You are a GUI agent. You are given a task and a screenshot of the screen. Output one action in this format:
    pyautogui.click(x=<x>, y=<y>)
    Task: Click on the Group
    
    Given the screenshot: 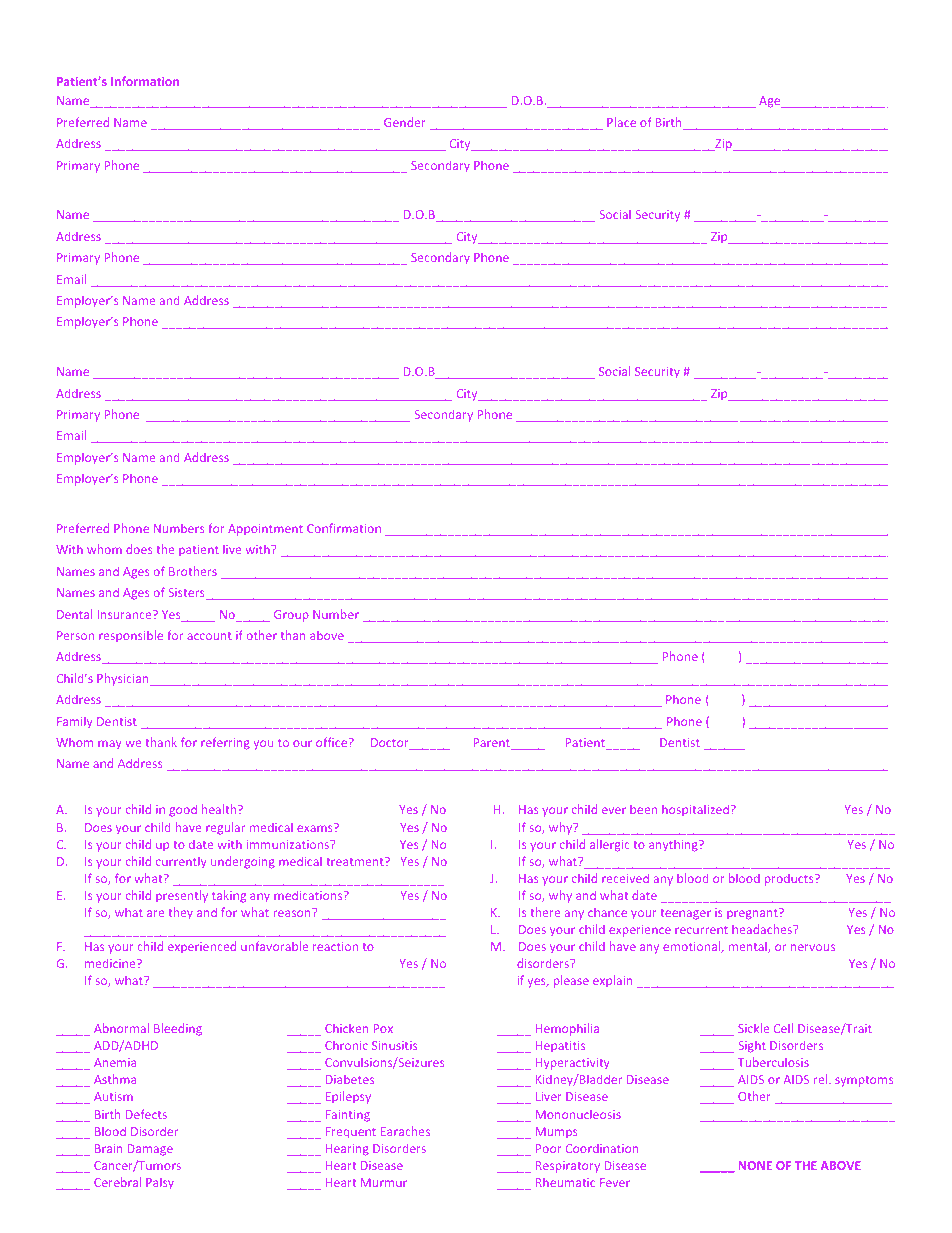 What is the action you would take?
    pyautogui.click(x=291, y=615)
